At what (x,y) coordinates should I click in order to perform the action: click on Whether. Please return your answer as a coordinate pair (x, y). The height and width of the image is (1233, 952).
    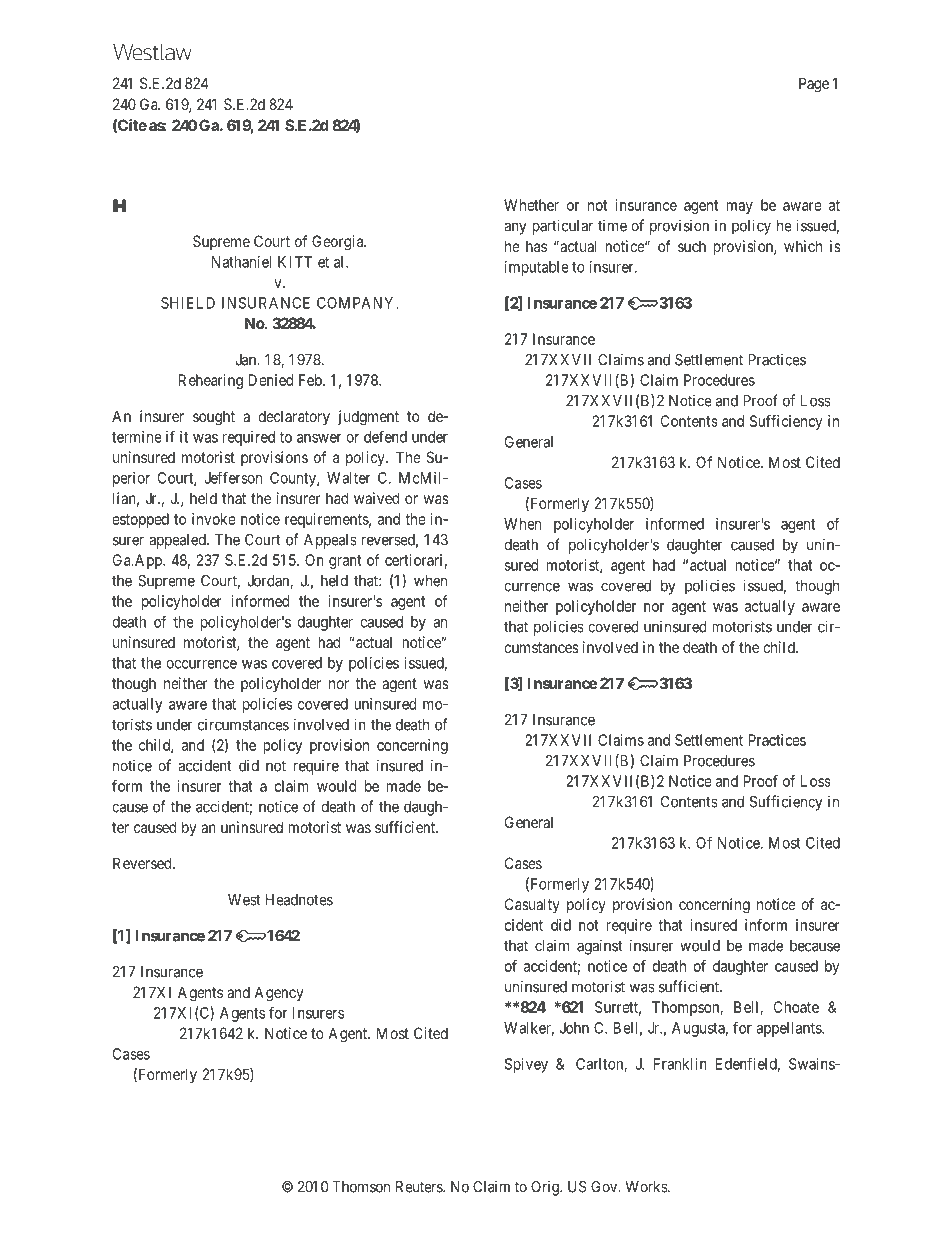
    Looking at the image, I should click on (531, 205).
